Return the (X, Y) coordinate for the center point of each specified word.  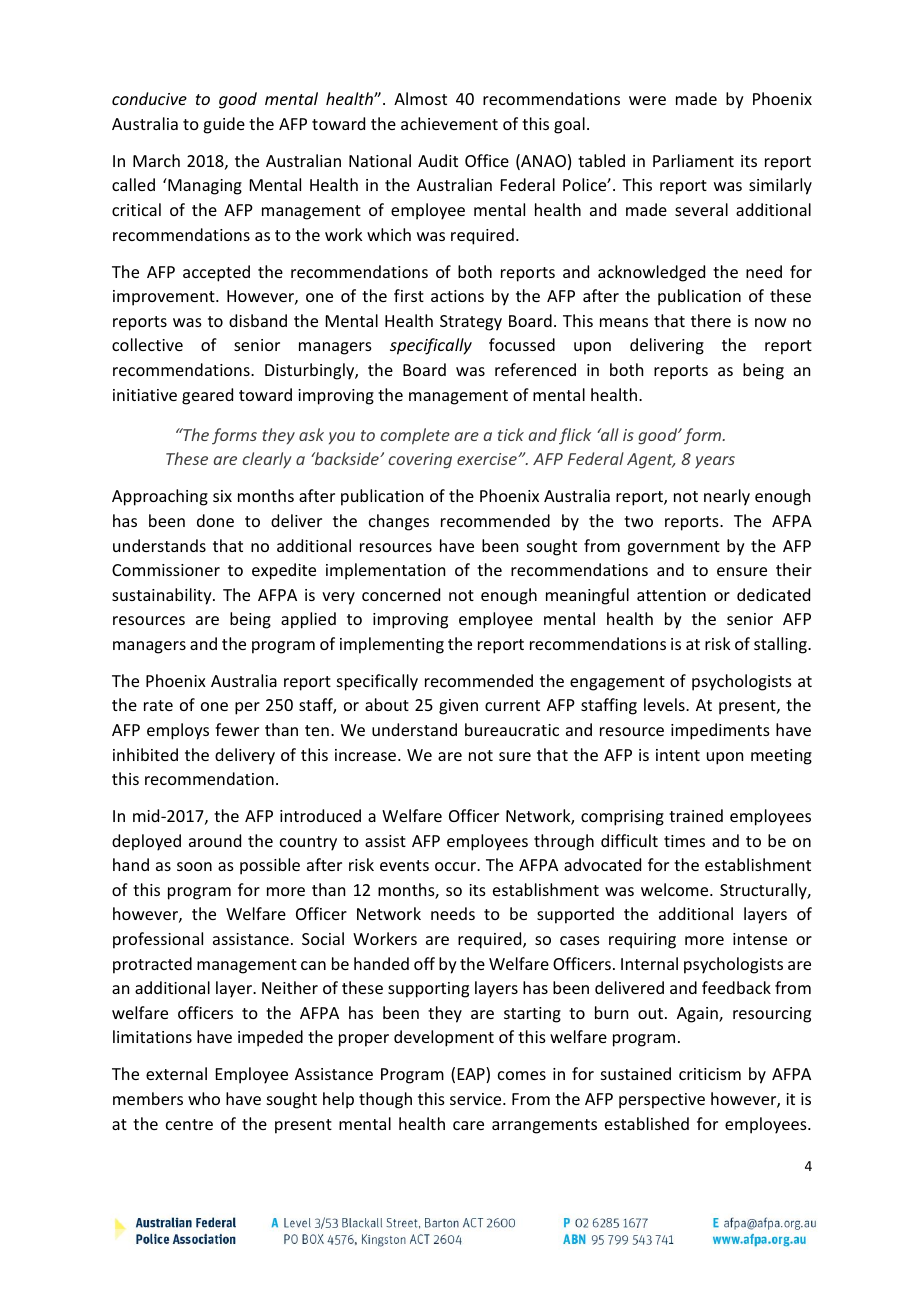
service (477, 1099)
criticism (710, 1074)
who (204, 1098)
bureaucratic (512, 729)
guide (224, 125)
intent (678, 755)
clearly (267, 460)
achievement (449, 123)
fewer (237, 729)
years (715, 462)
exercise (488, 459)
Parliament (693, 160)
